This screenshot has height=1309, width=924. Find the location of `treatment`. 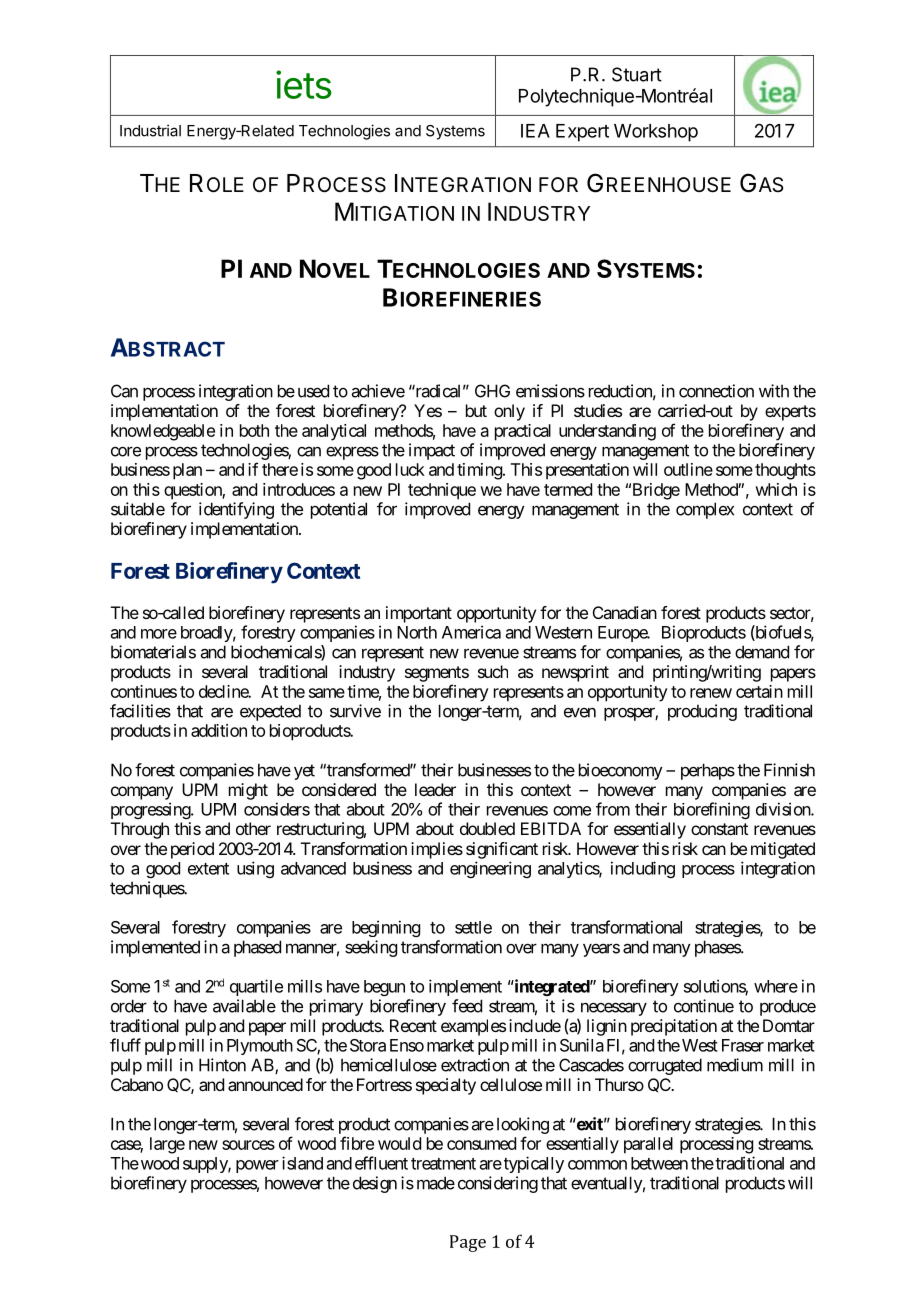

treatment is located at coordinates (443, 1164).
